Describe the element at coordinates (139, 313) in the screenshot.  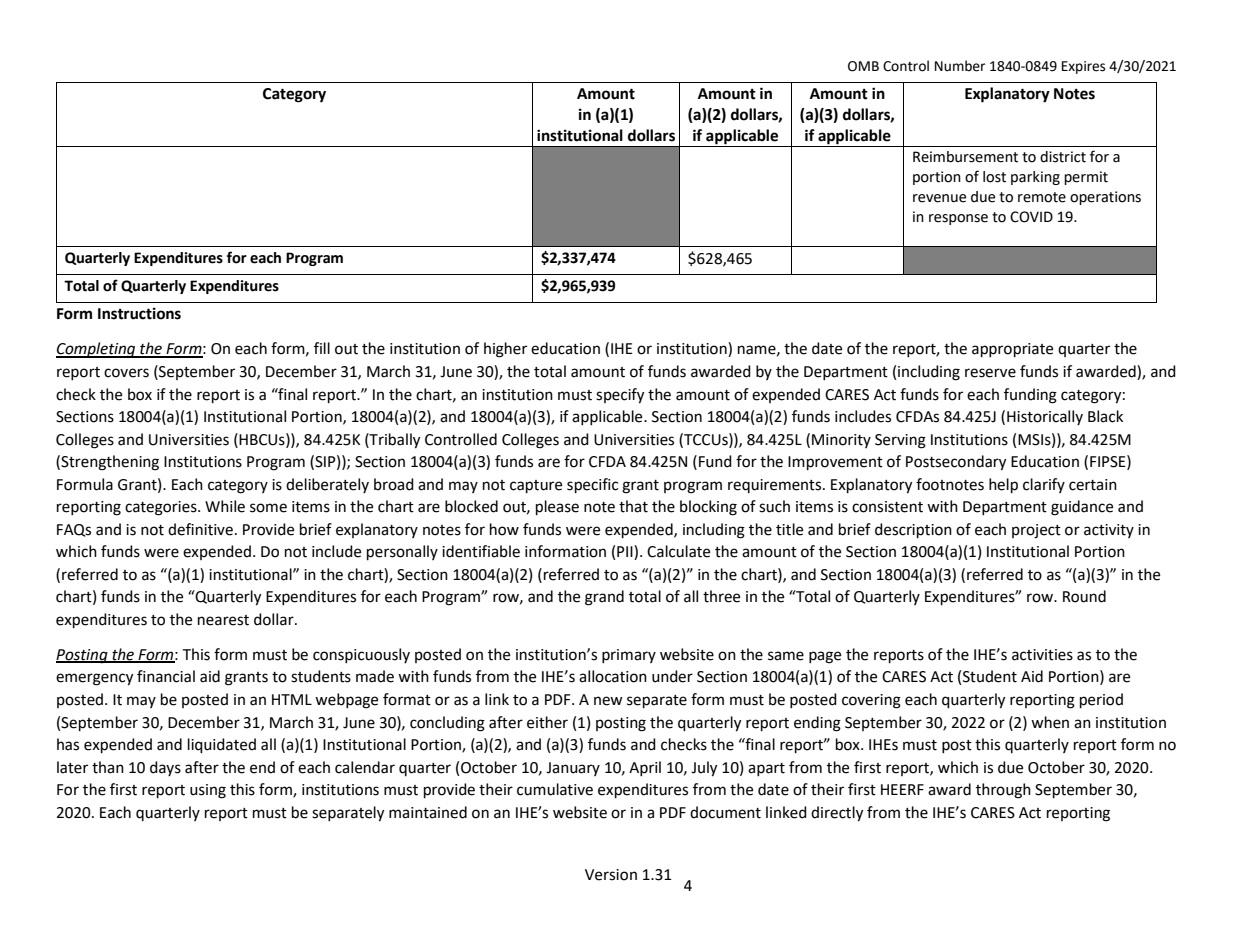
I see `Instructions` at that location.
